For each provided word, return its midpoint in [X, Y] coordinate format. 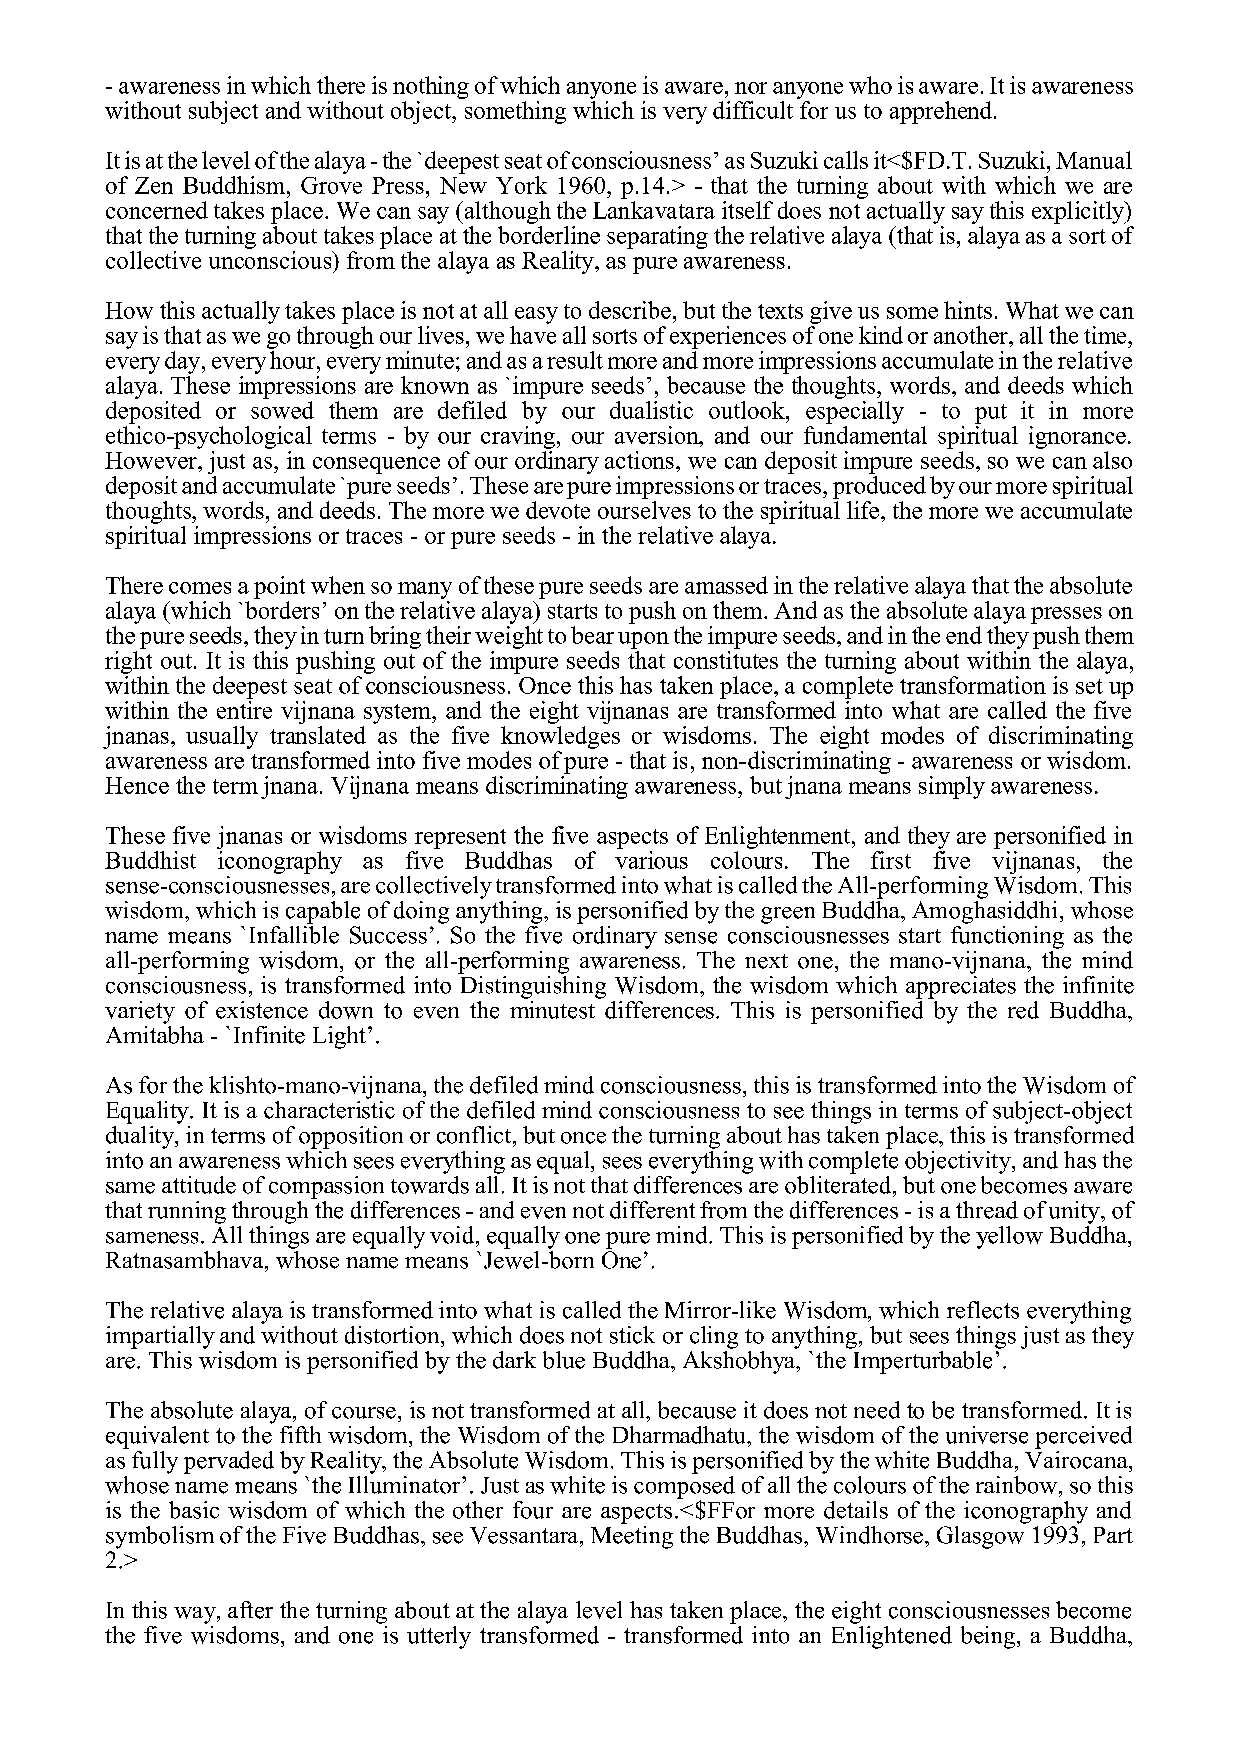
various [651, 860]
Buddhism [235, 185]
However [152, 460]
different [652, 1210]
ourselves [644, 510]
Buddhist [150, 860]
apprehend [941, 112]
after [250, 1610]
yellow [1009, 1237]
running [187, 1212]
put [991, 414]
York [521, 185]
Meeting [632, 1536]
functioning [1007, 937]
